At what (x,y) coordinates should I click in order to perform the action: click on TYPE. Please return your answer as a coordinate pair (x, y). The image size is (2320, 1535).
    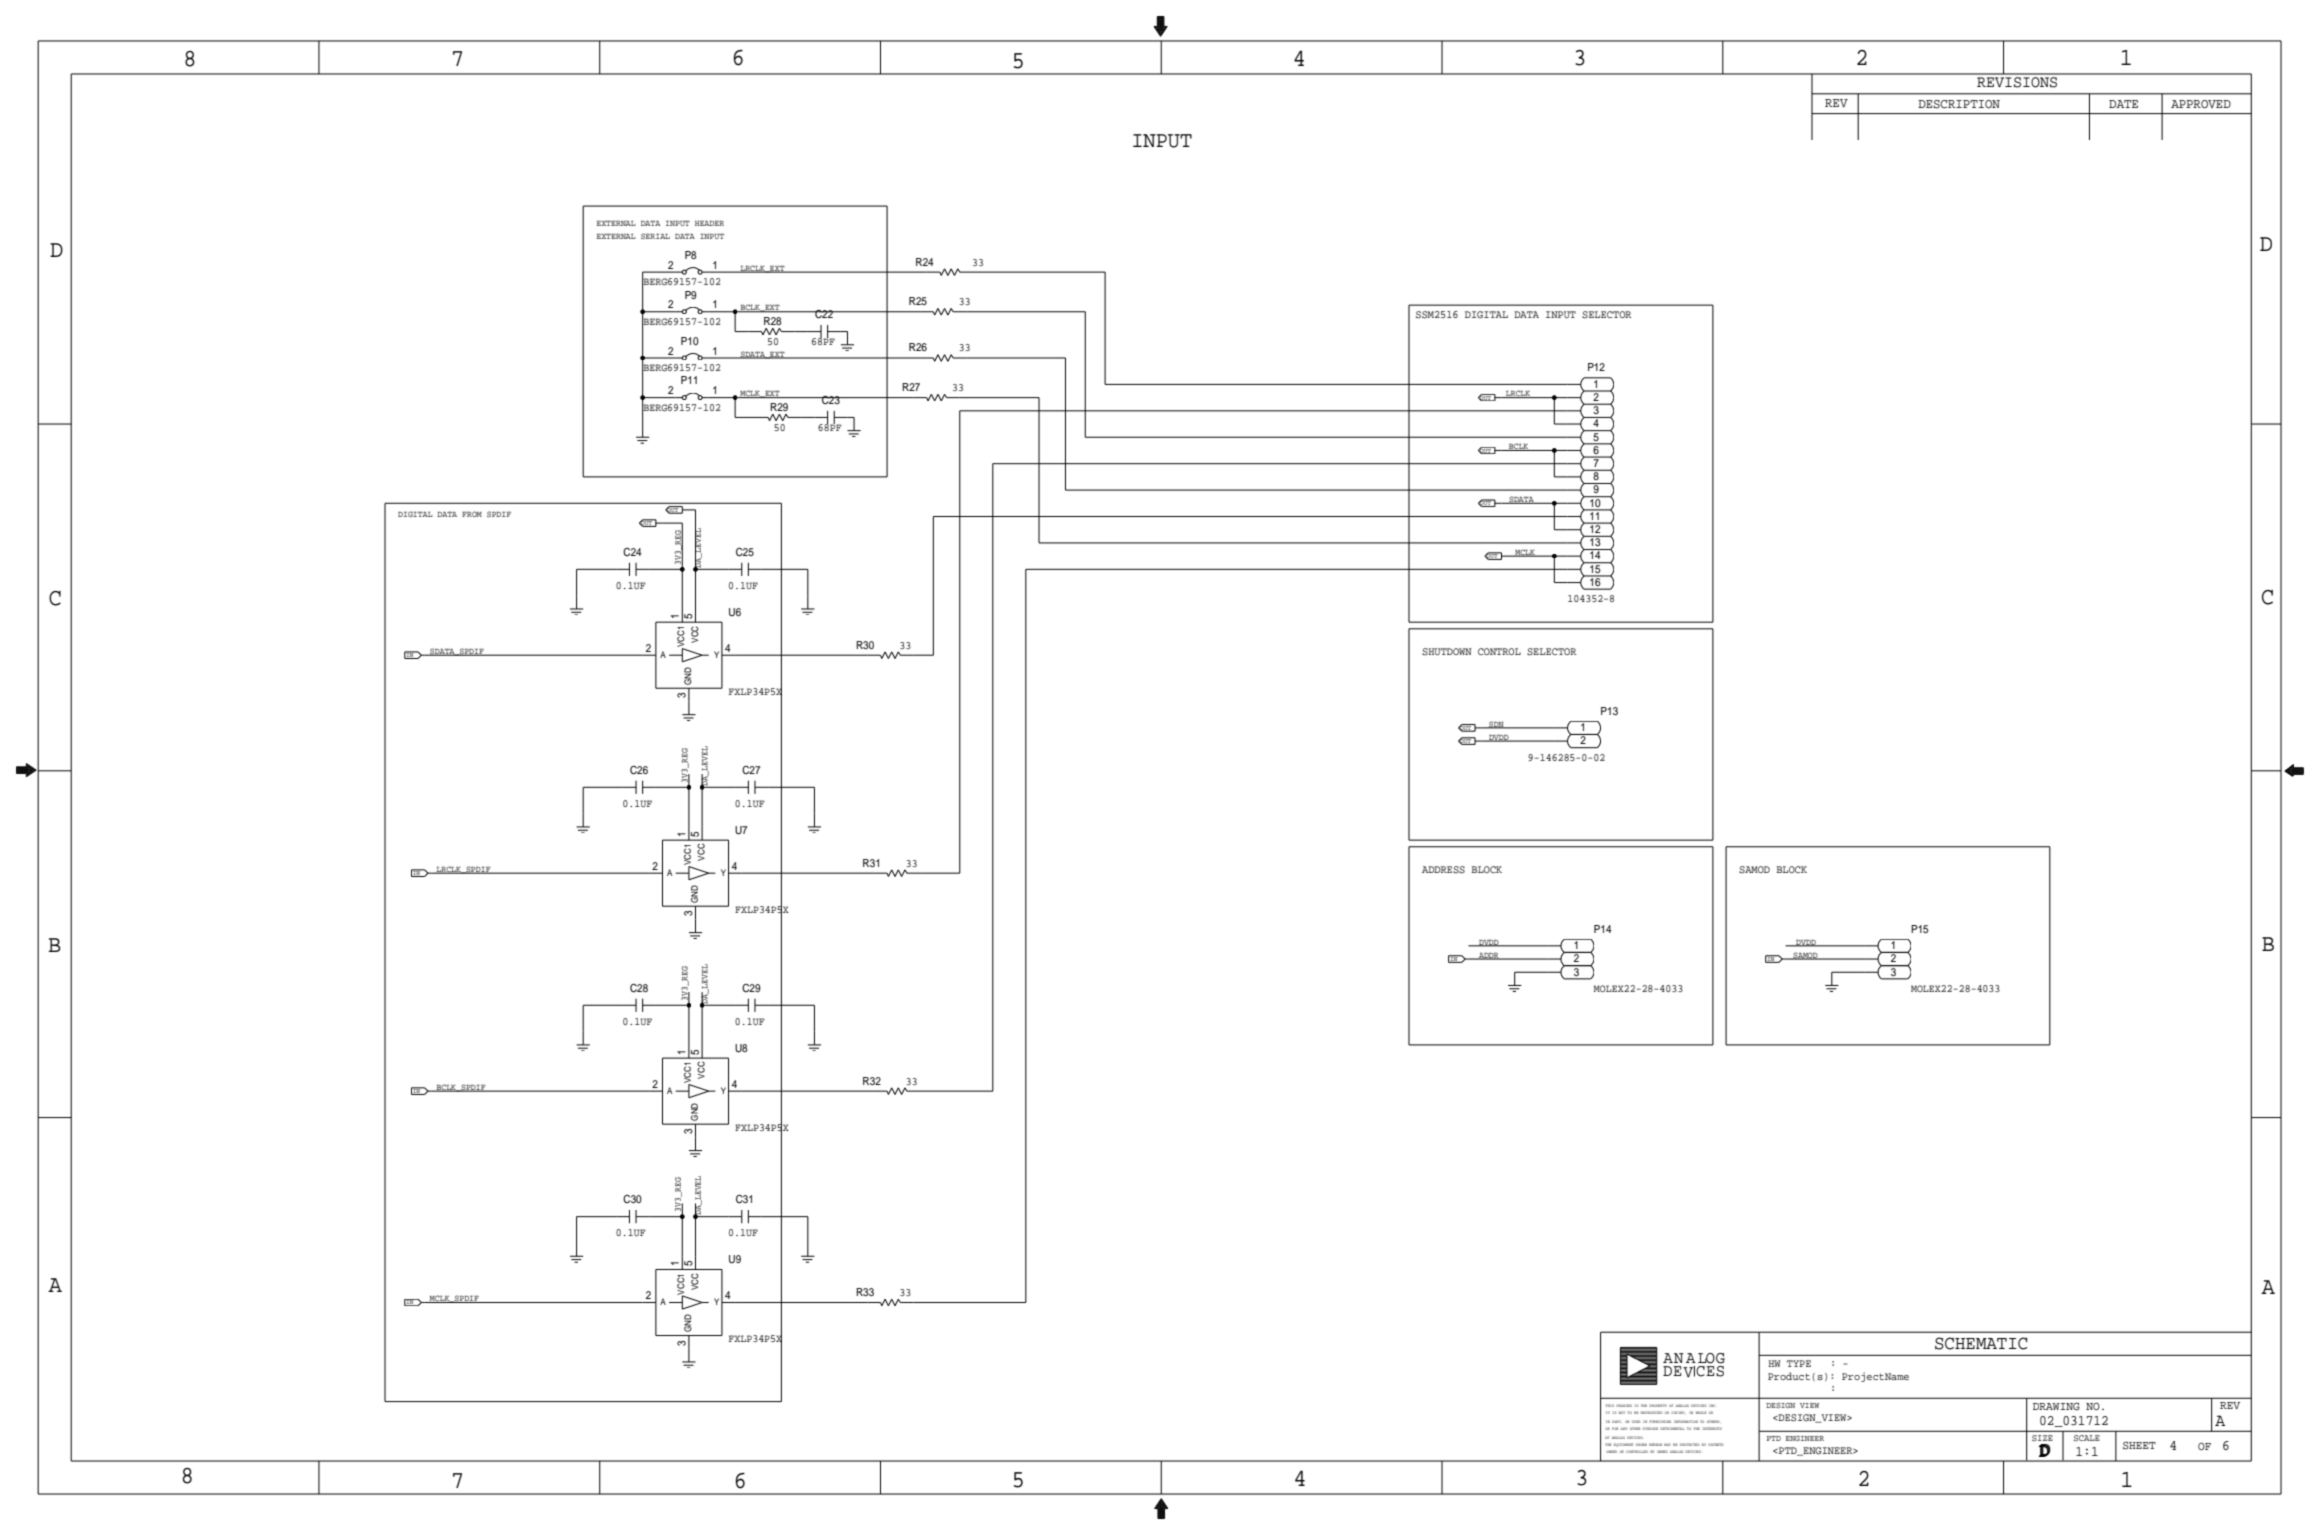
    Looking at the image, I should click on (1799, 1363).
